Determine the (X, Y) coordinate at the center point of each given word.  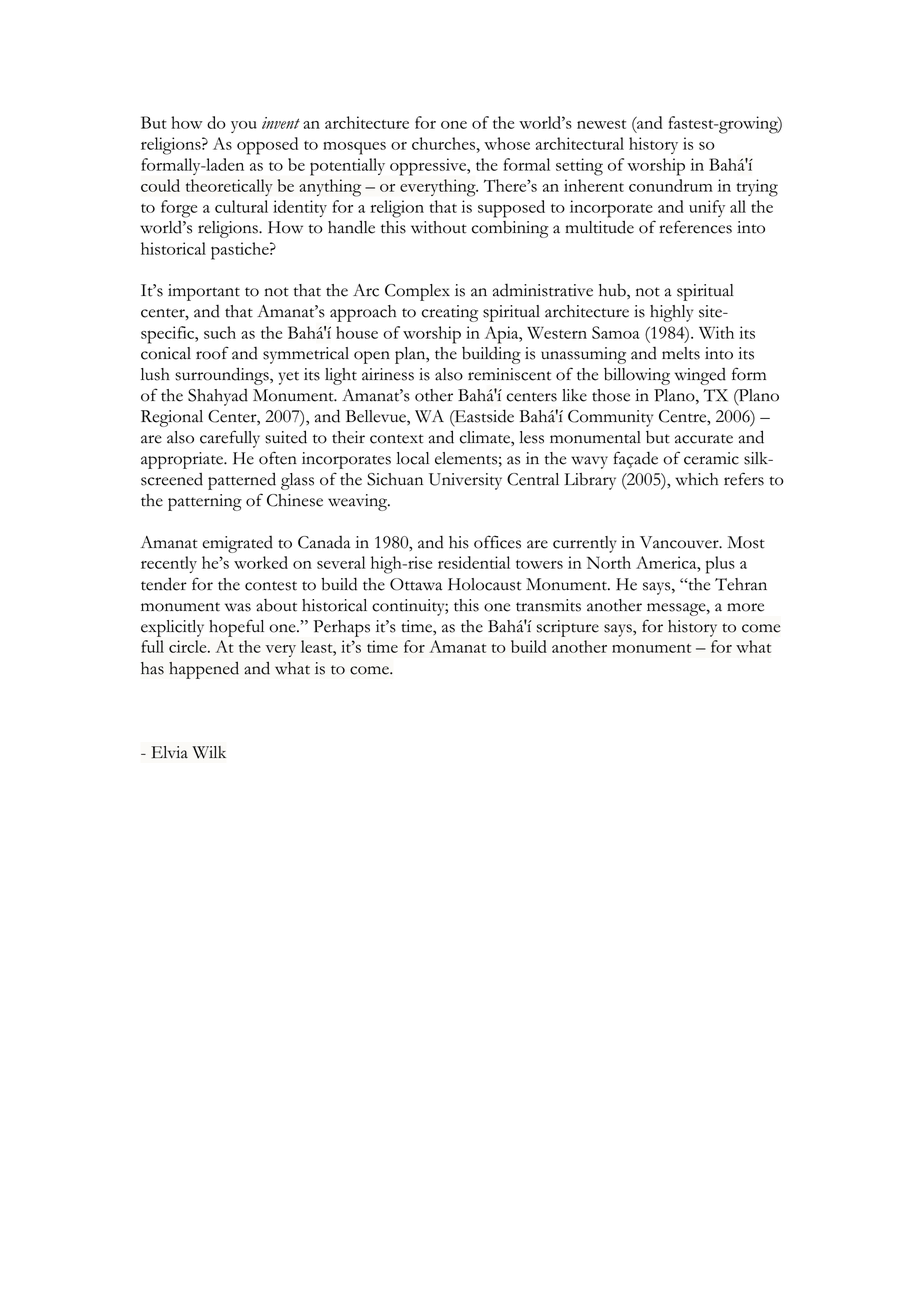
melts (681, 353)
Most (746, 542)
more (745, 607)
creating (450, 313)
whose (507, 143)
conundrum (671, 185)
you (244, 127)
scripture (568, 628)
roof (212, 353)
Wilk (209, 752)
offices (497, 542)
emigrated (237, 544)
